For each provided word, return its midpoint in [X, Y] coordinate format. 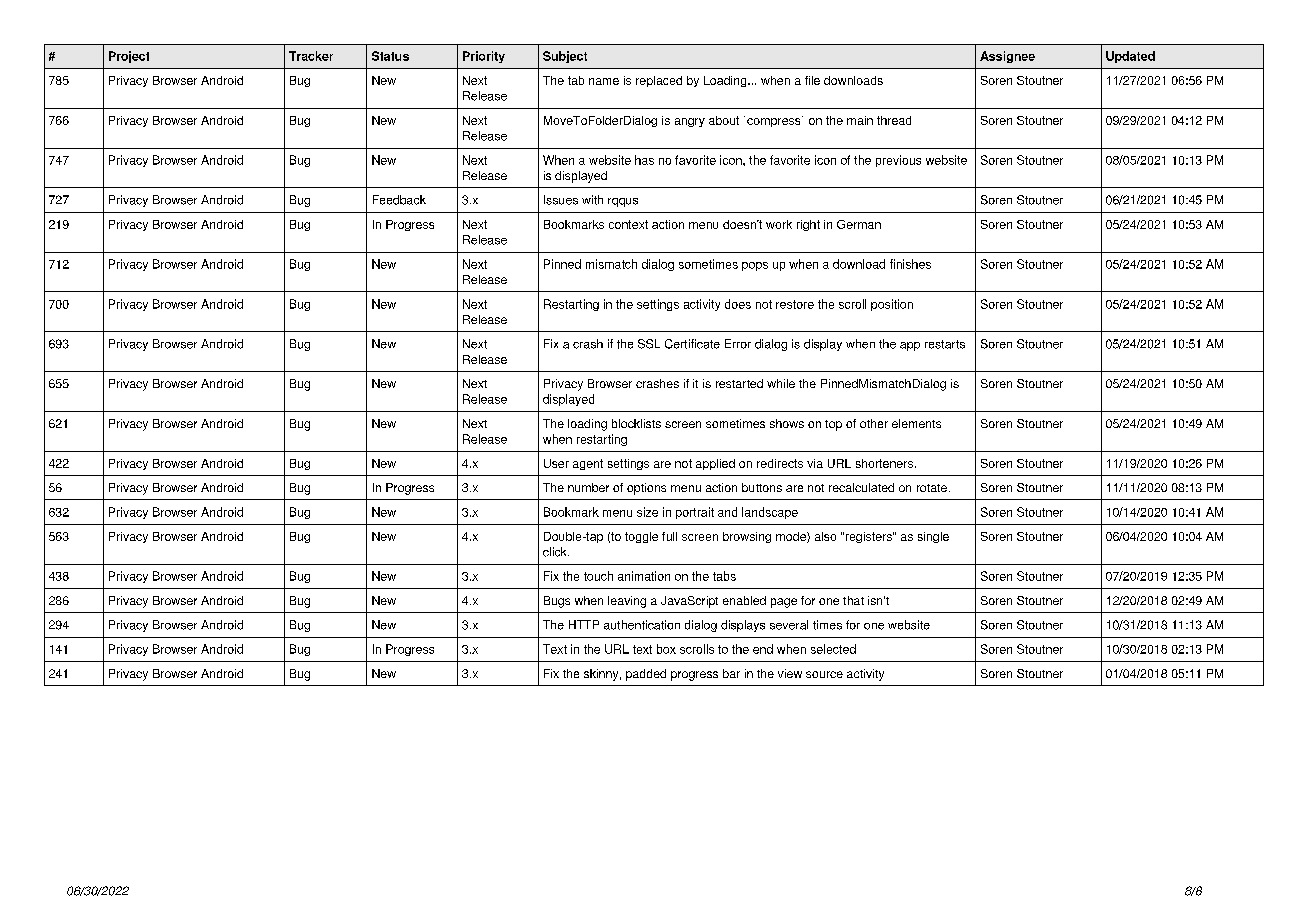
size [647, 512]
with [592, 200]
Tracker [311, 56]
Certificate [692, 344]
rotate [932, 488]
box [666, 649]
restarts [945, 344]
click [556, 552]
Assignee [1007, 57]
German [859, 224]
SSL [649, 344]
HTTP [584, 624]
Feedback [399, 200]
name [604, 81]
